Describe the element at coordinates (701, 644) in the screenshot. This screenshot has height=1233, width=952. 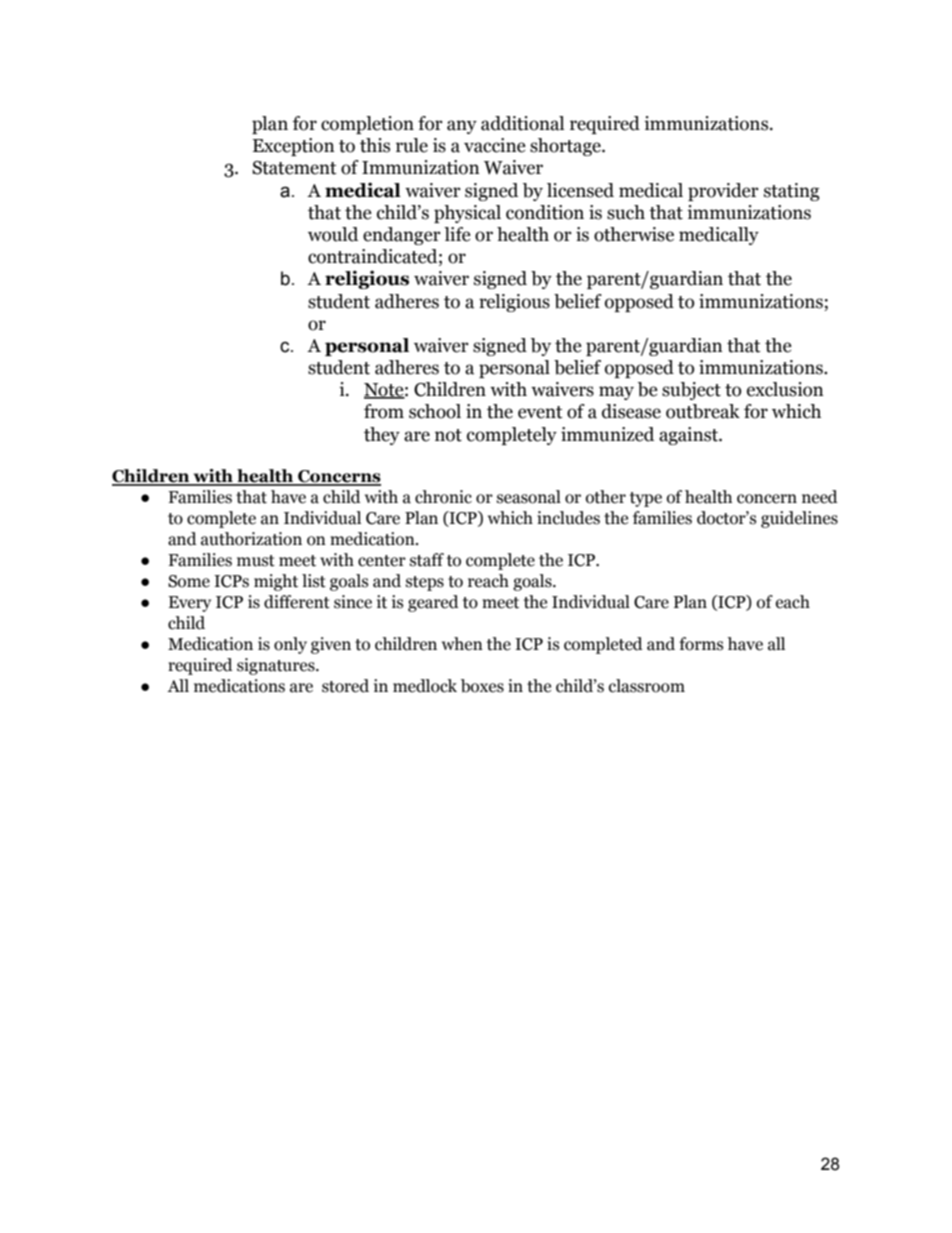
I see `forms` at that location.
